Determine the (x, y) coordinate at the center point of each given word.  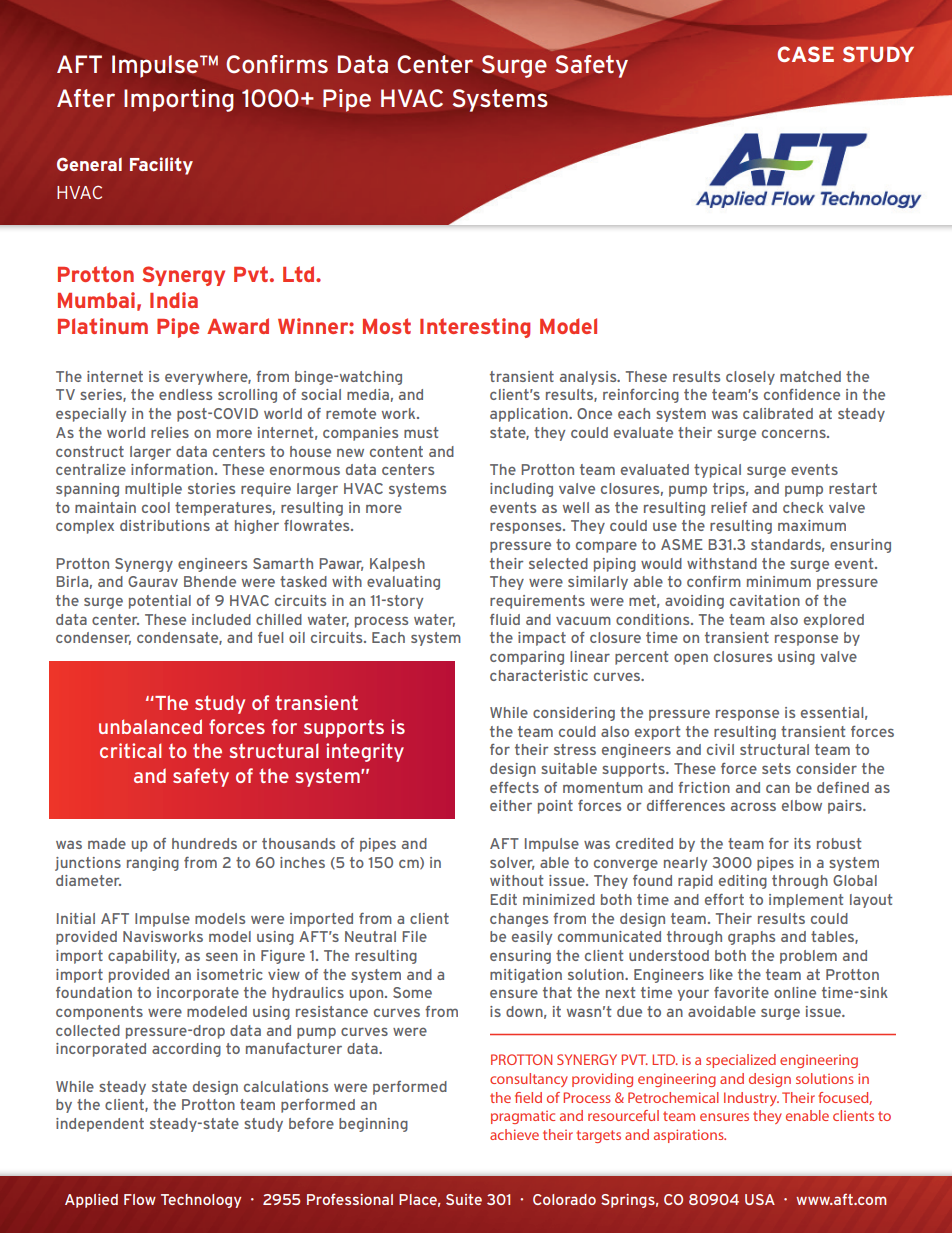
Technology (201, 1201)
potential (160, 602)
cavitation (765, 600)
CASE (806, 54)
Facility (161, 166)
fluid (505, 619)
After (86, 98)
